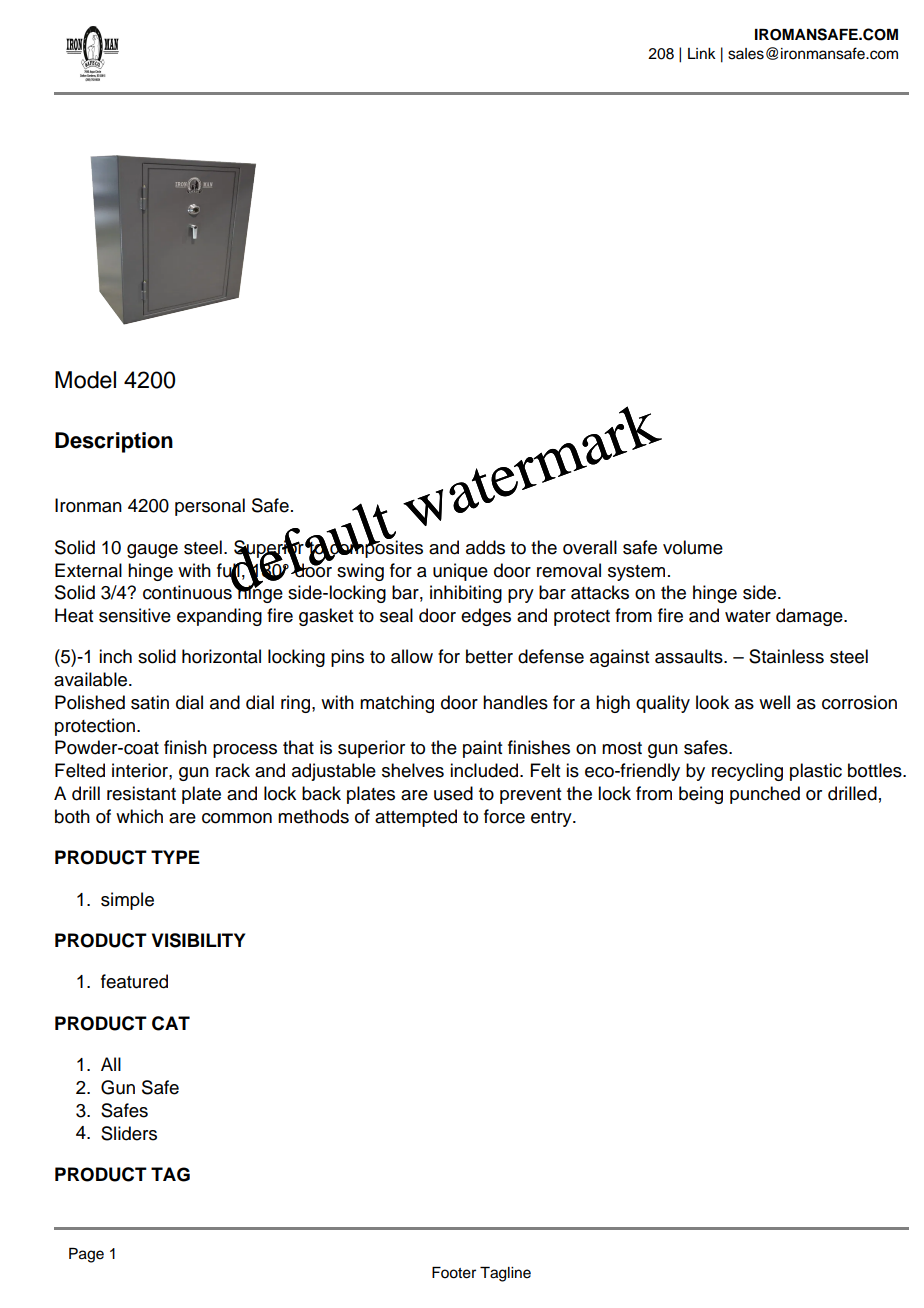 This image has width=924, height=1308. What do you see at coordinates (454, 1273) in the image?
I see `Footer` at bounding box center [454, 1273].
